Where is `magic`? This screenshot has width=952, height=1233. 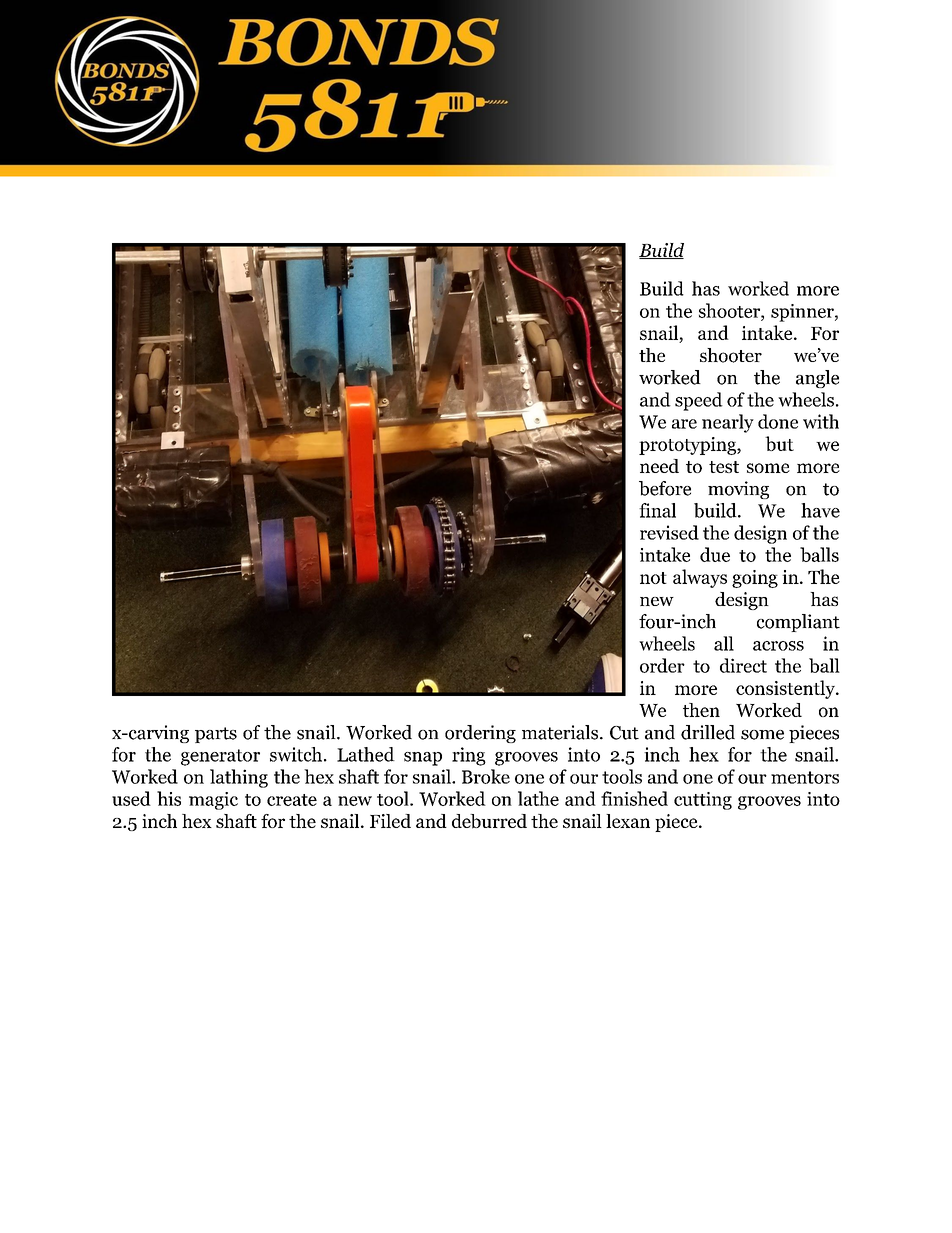
magic is located at coordinates (213, 801).
